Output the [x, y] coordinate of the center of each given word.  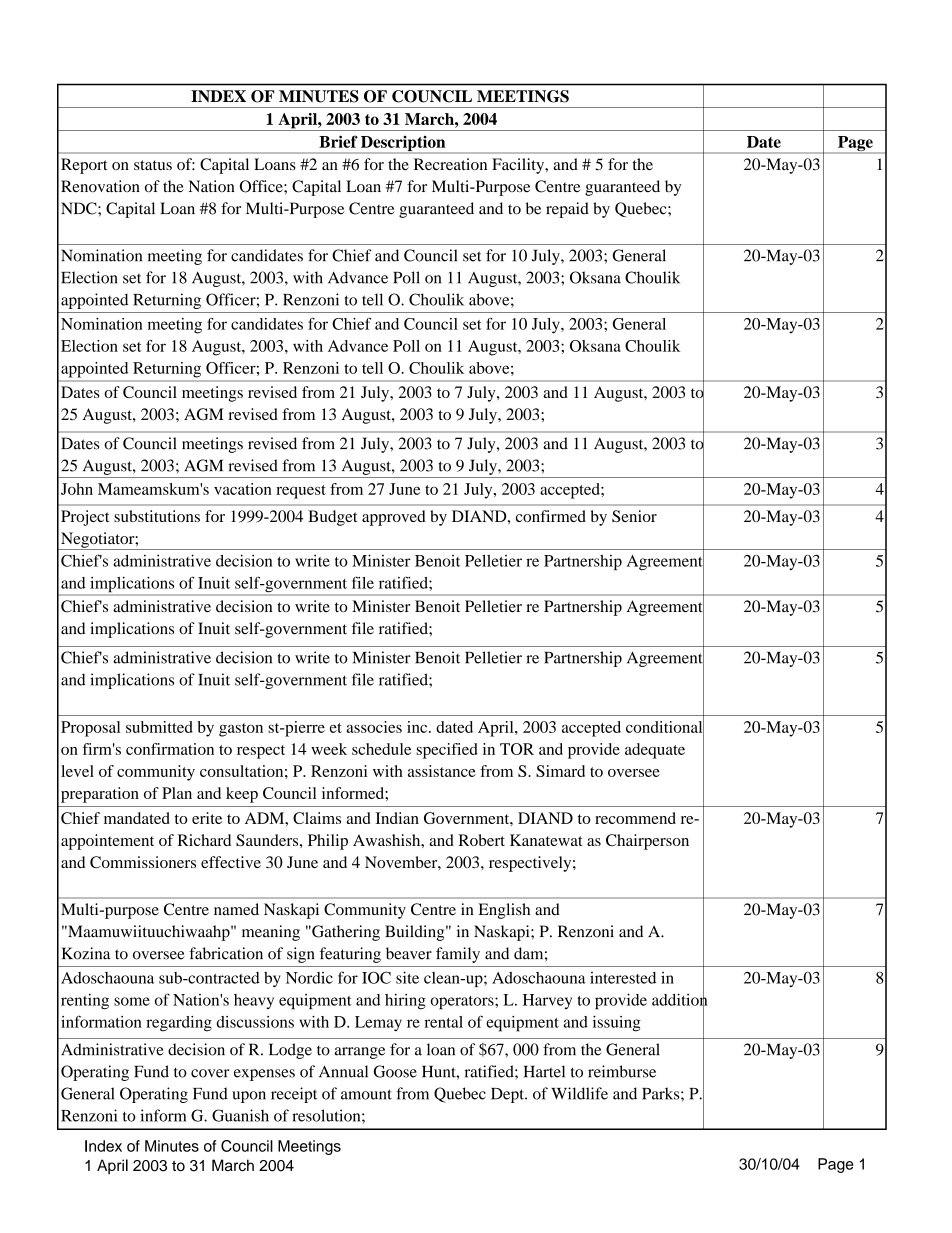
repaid [567, 210]
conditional [665, 726]
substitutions [157, 516]
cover [210, 1073]
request [301, 492]
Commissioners [143, 862]
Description [403, 145]
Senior [634, 516]
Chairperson [647, 842]
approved [394, 518]
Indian [397, 818]
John [77, 489]
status [153, 165]
